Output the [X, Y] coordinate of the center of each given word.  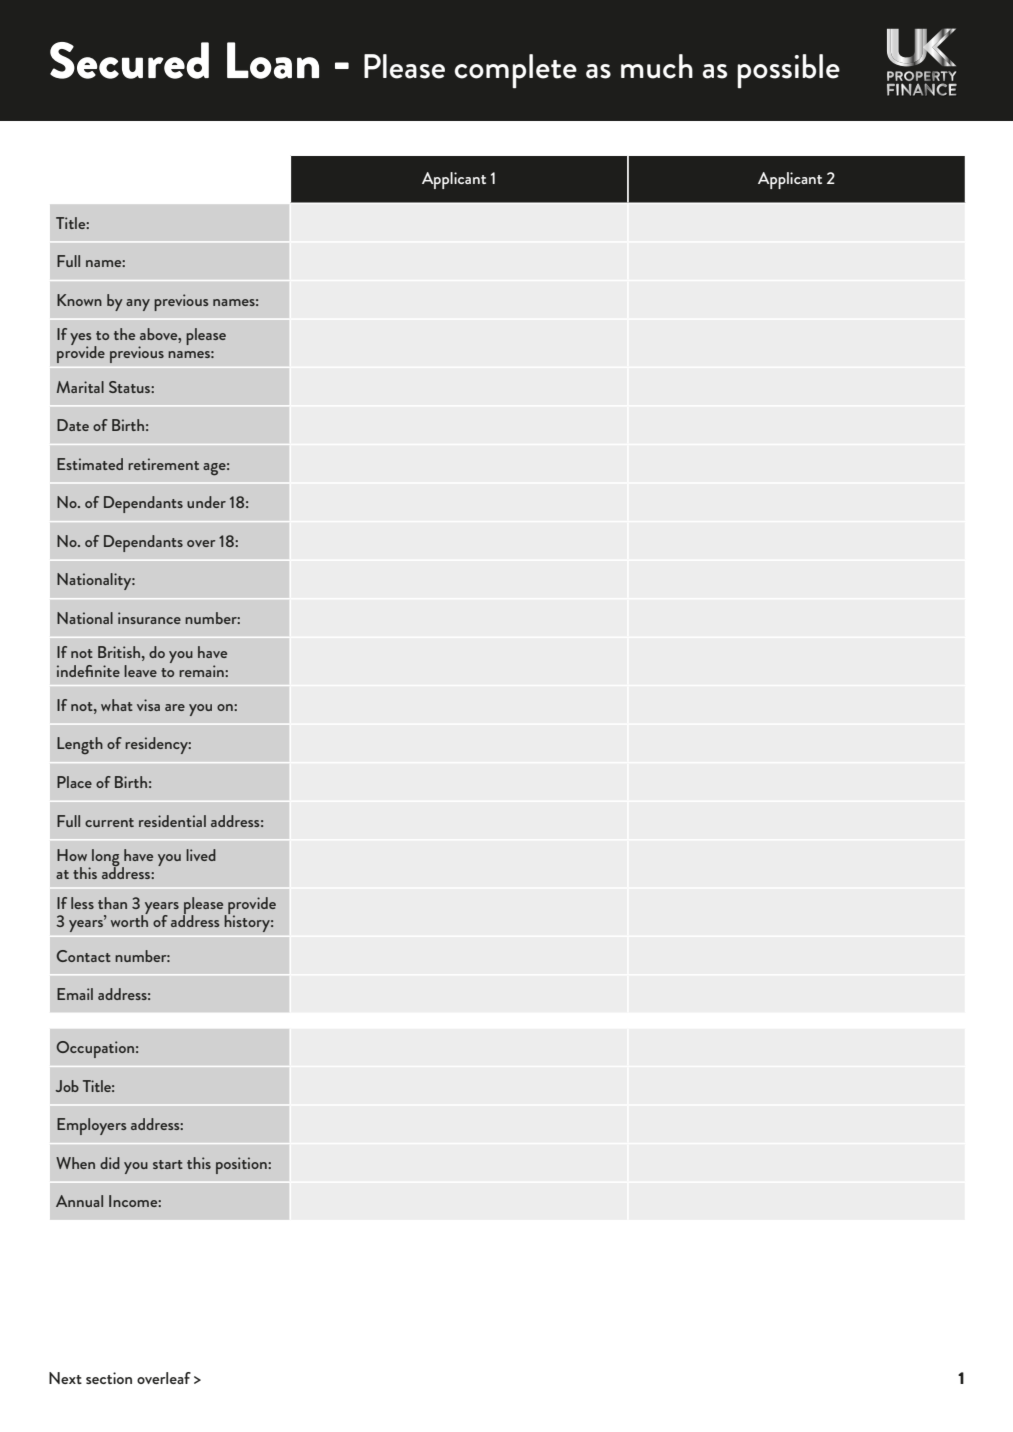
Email [75, 994]
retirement [163, 464]
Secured [129, 60]
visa [148, 705]
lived [201, 855]
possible [788, 71]
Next [65, 1378]
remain [202, 671]
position [242, 1165]
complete [515, 71]
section [109, 1378]
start [168, 1164]
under [206, 502]
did [110, 1163]
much [657, 66]
